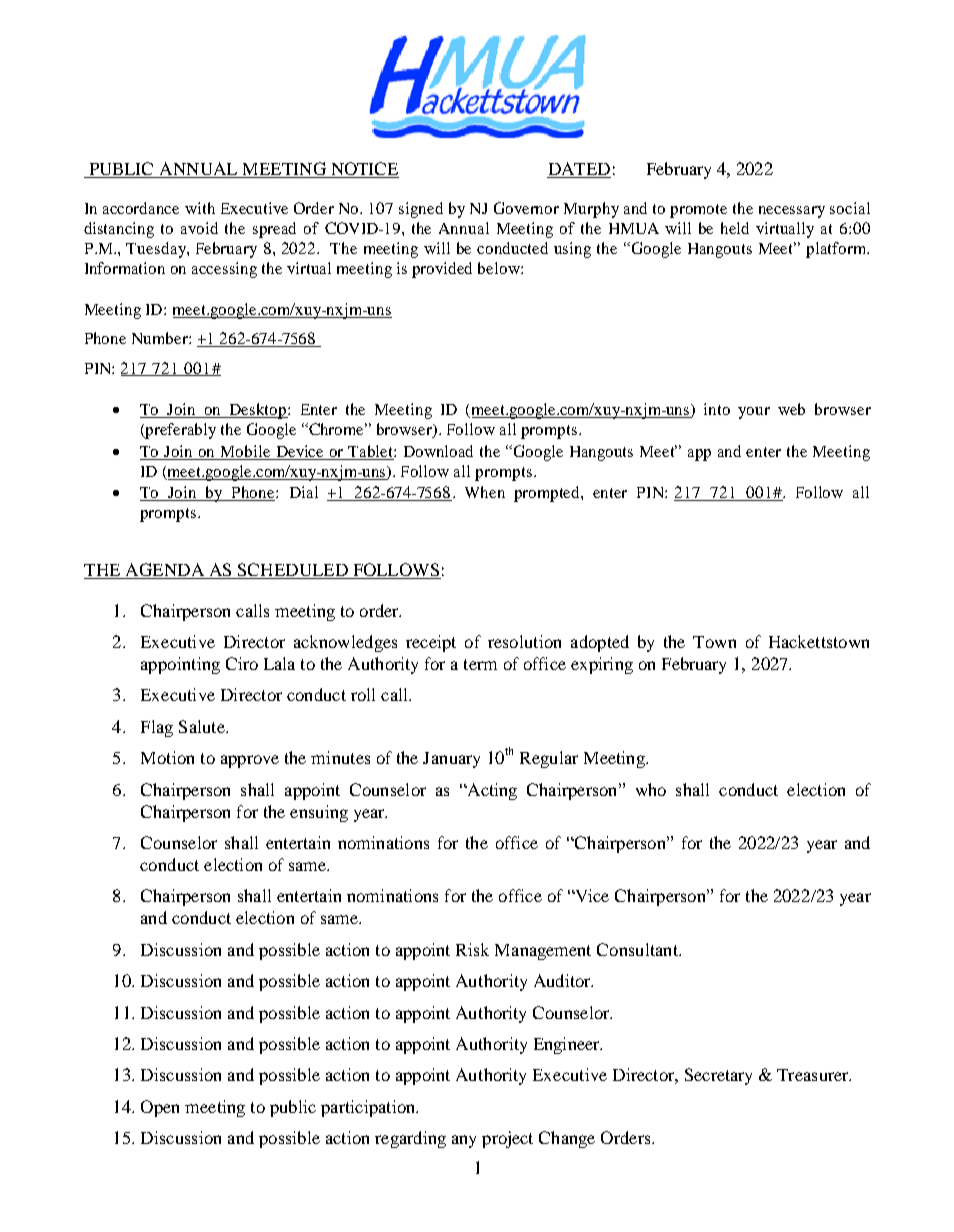 The height and width of the document is (1232, 954). Describe the element at coordinates (160, 1108) in the document. I see `Open` at that location.
